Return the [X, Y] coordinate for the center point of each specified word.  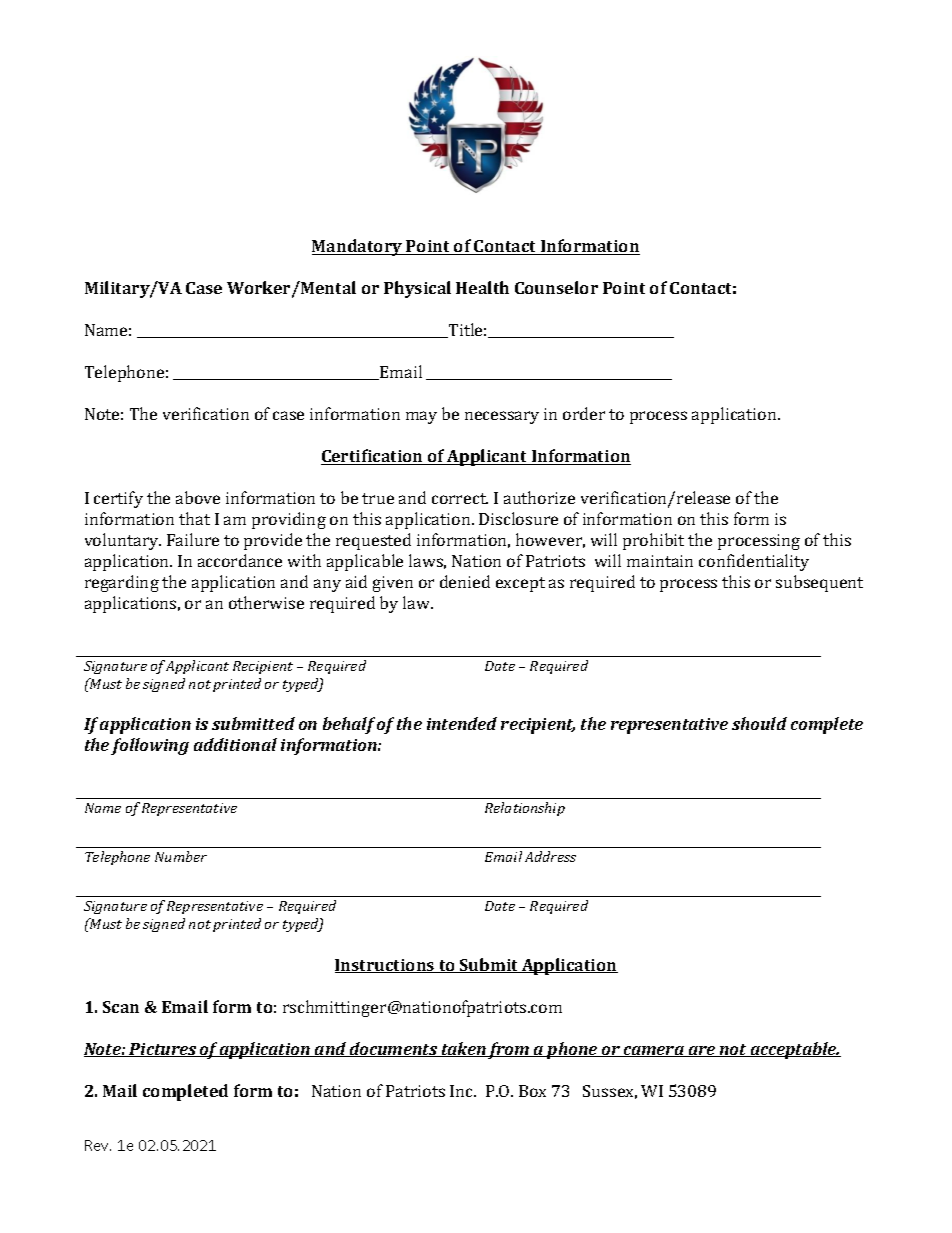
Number [181, 856]
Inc [463, 1091]
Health [482, 287]
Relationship [525, 809]
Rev [98, 1145]
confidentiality [754, 562]
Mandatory [358, 247]
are [702, 1051]
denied [465, 581]
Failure [193, 539]
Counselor [556, 287]
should [759, 723]
